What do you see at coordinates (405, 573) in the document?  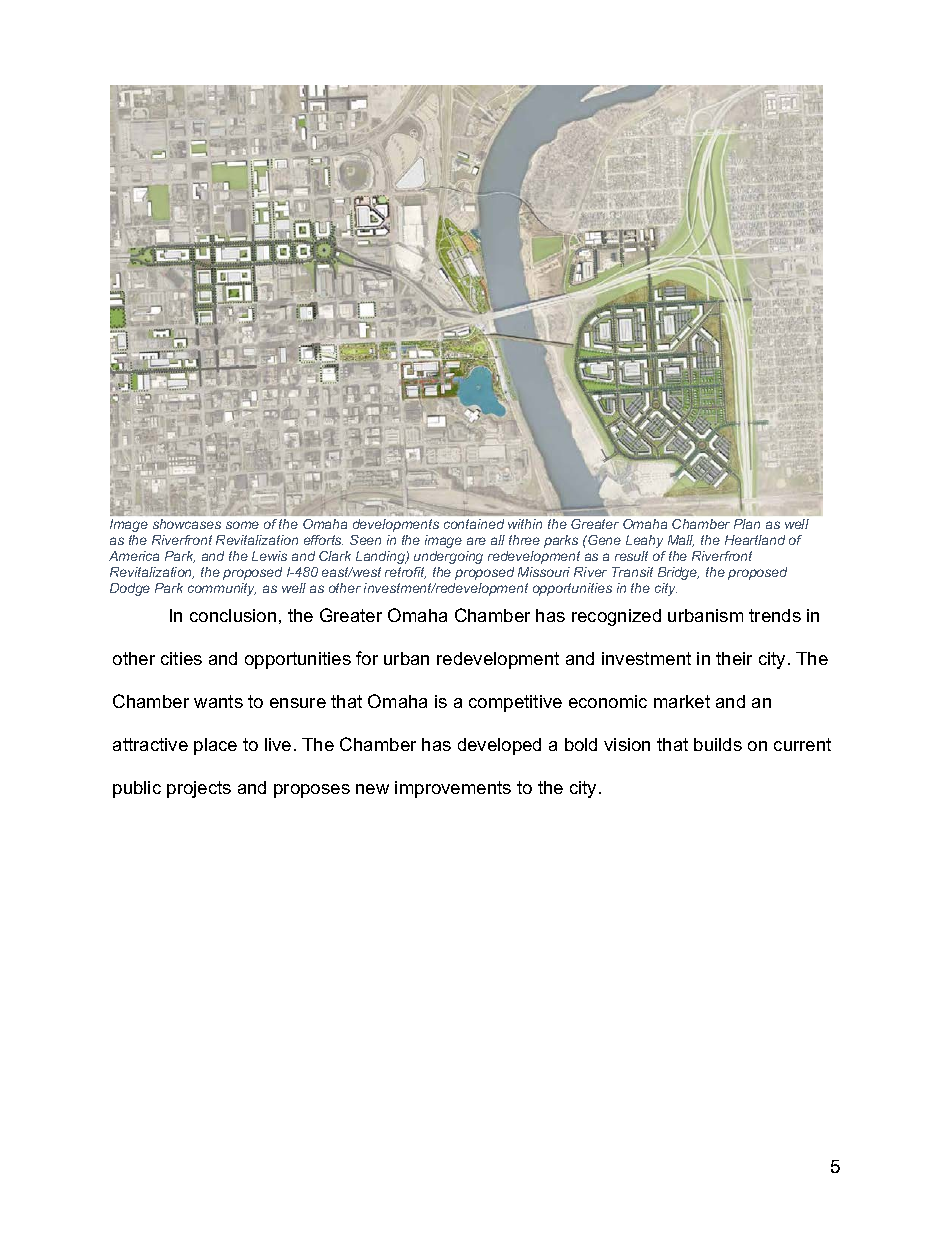 I see `retrofit` at bounding box center [405, 573].
